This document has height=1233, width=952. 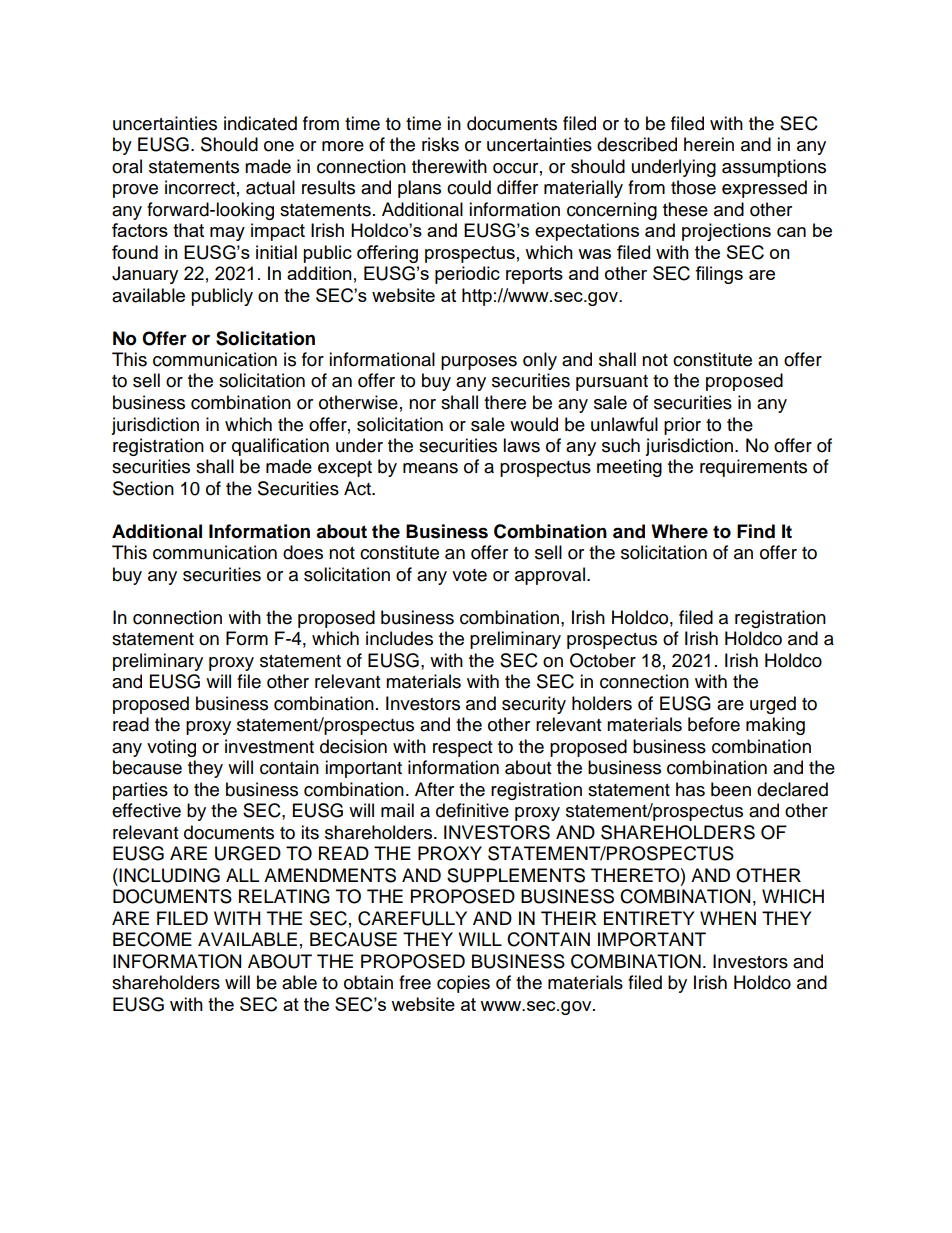 I want to click on requirements, so click(x=753, y=468).
